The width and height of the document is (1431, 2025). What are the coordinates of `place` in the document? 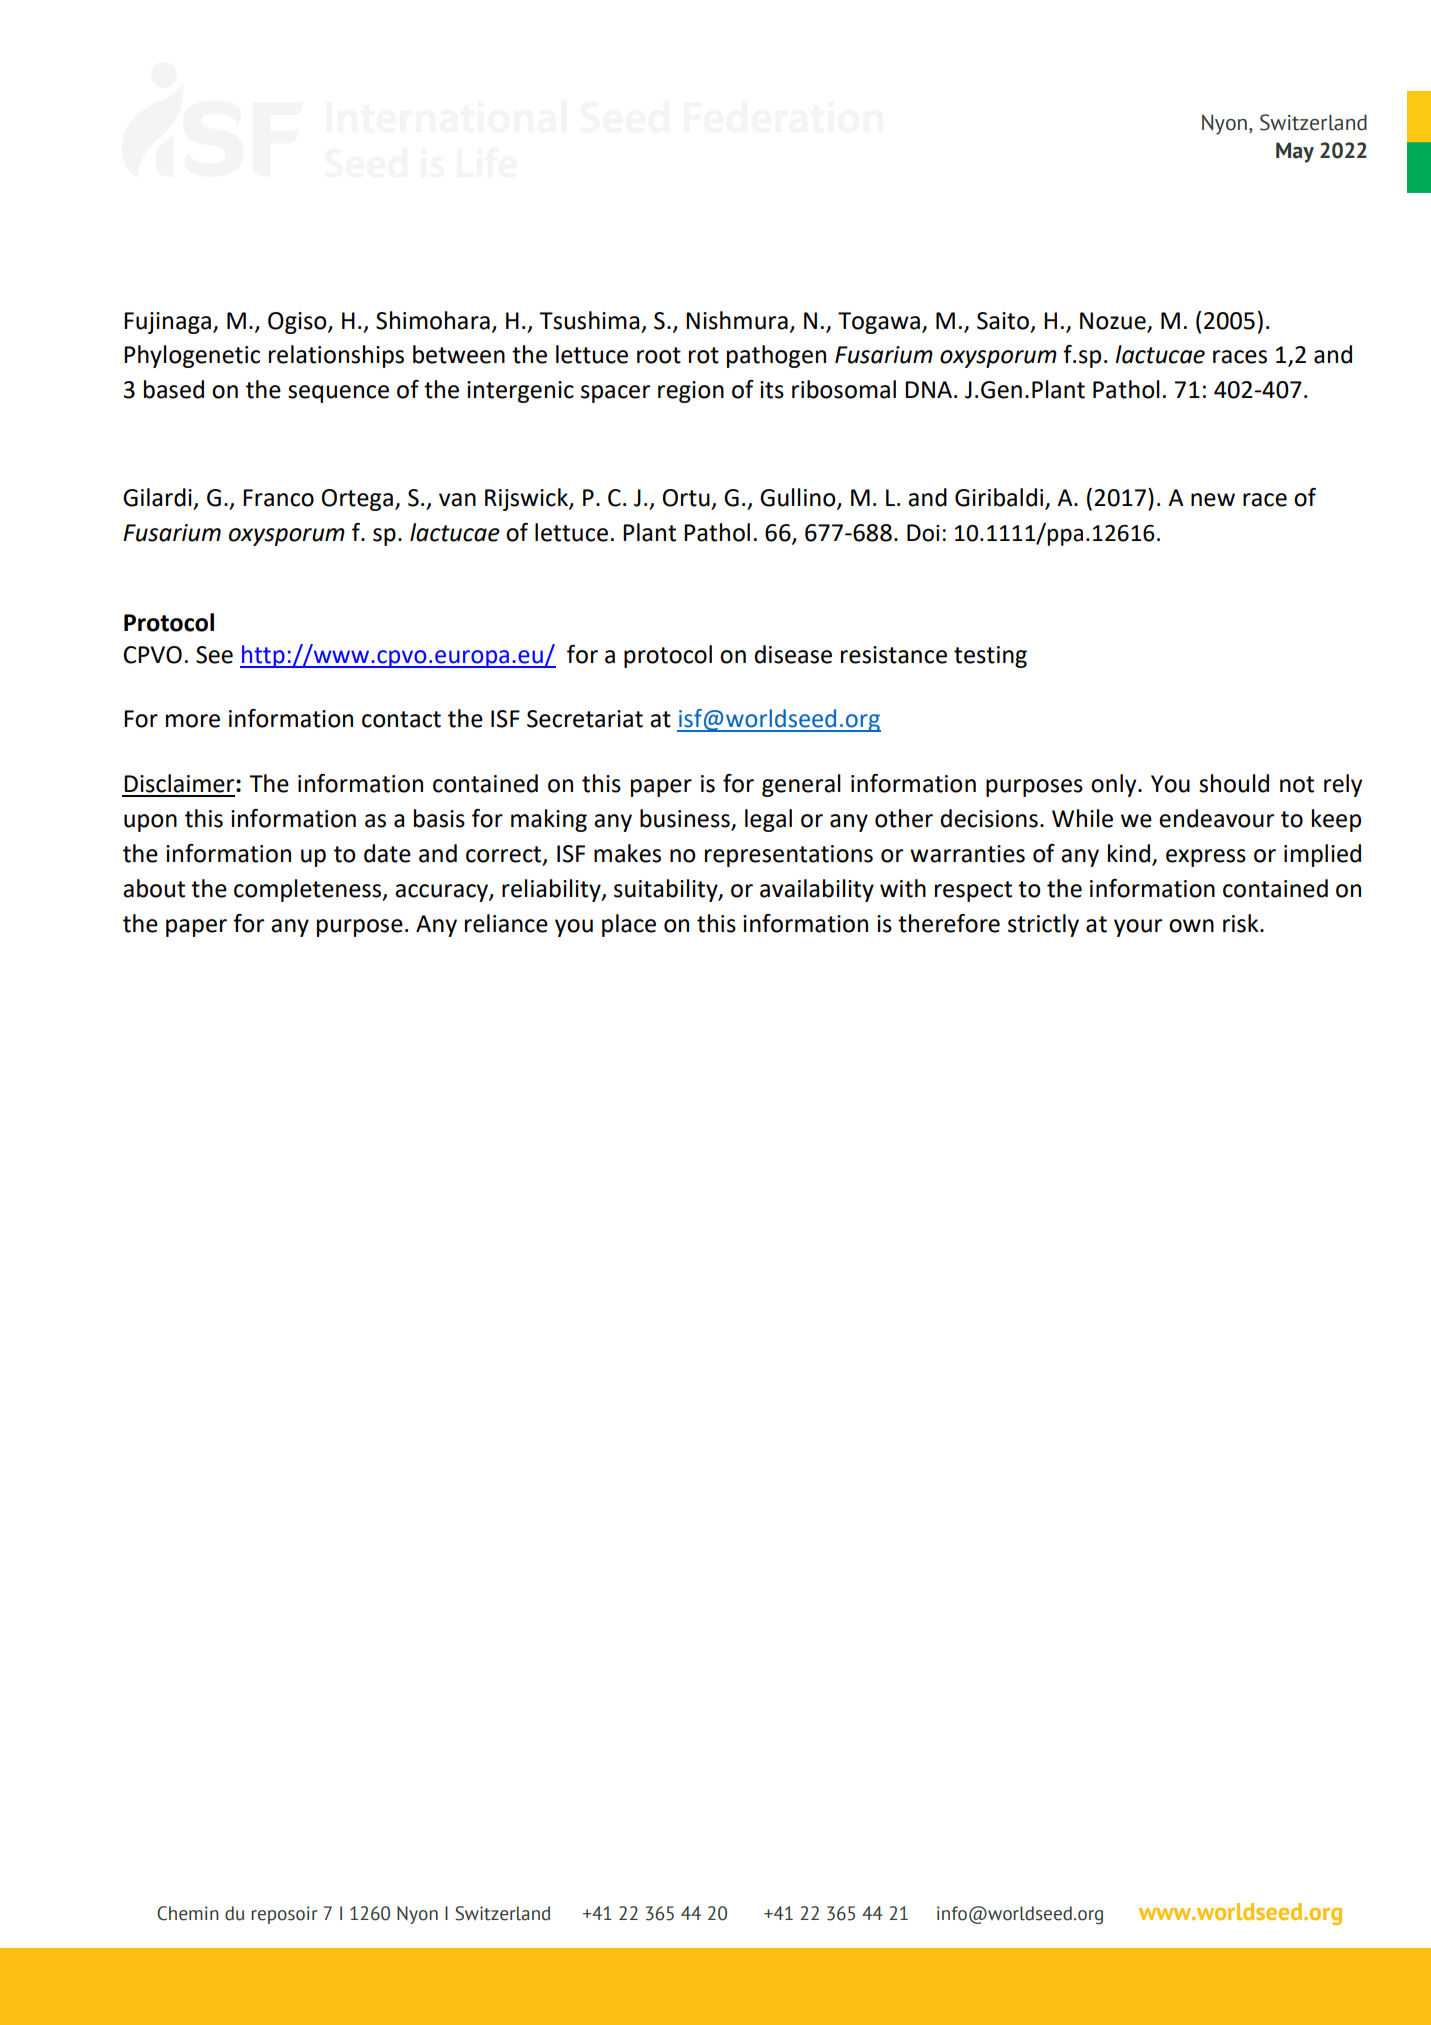 It's located at (629, 925).
